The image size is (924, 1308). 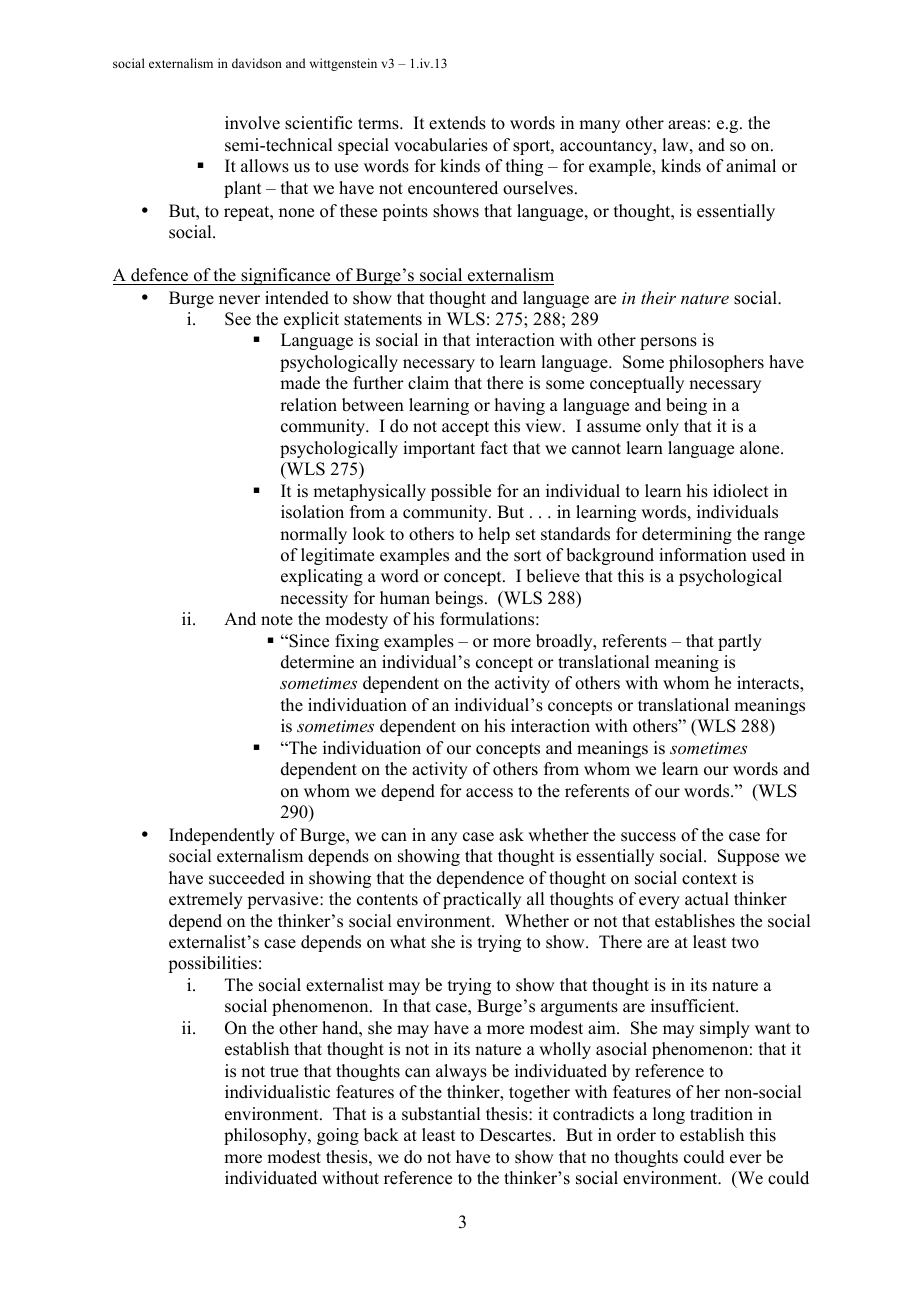 I want to click on tradition, so click(x=721, y=1114).
